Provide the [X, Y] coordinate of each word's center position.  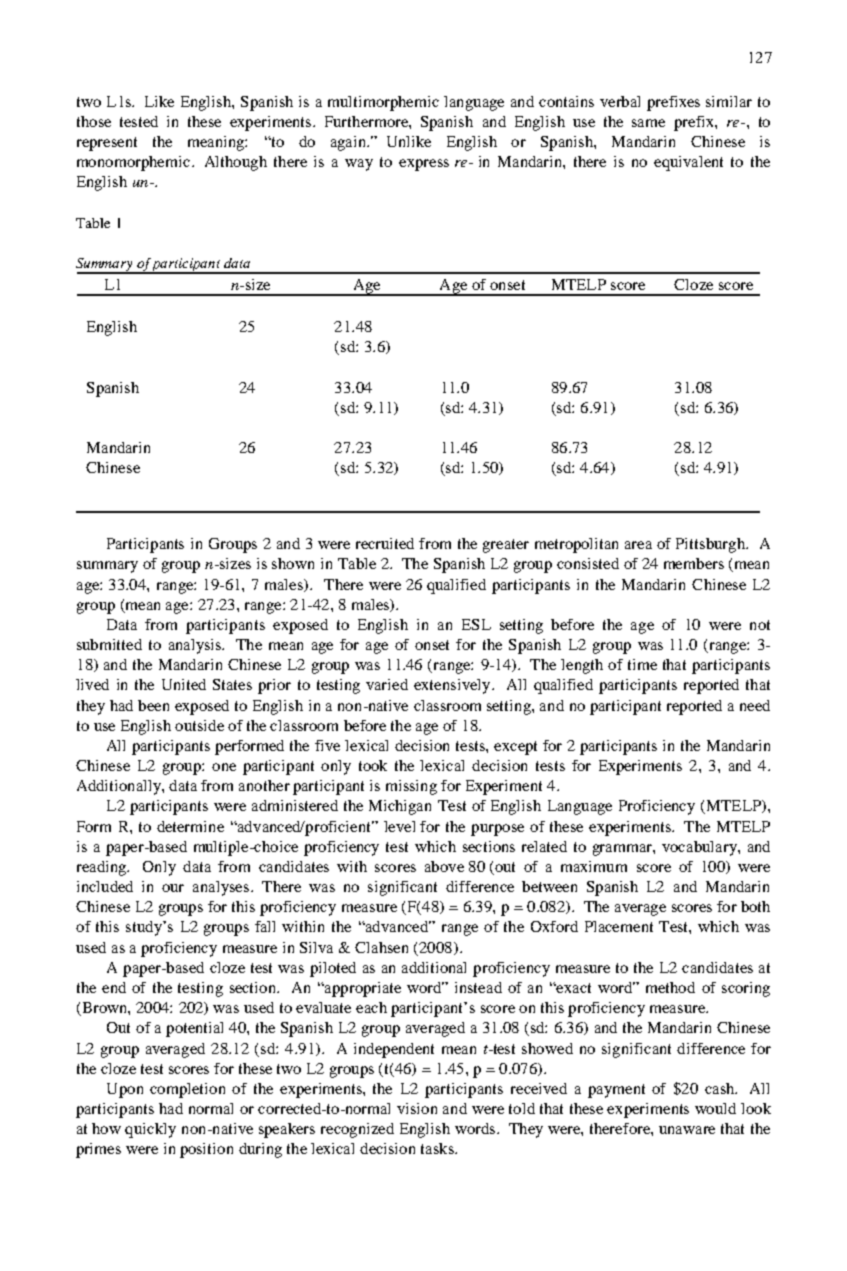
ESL [476, 624]
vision [417, 1108]
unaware [687, 1130]
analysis [196, 646]
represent [107, 144]
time [642, 664]
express [424, 165]
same [648, 123]
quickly [150, 1130]
